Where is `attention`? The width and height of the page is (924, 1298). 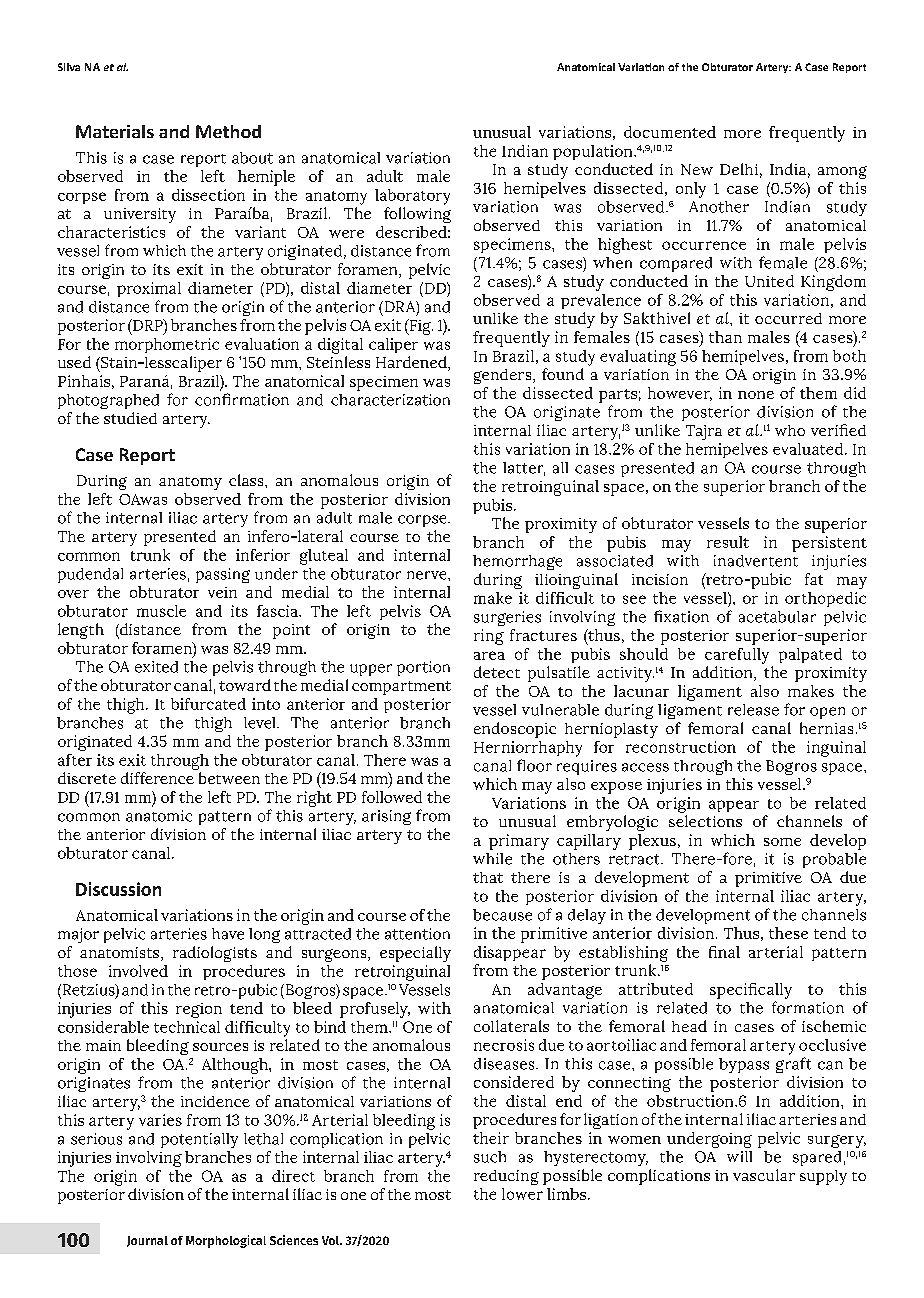 attention is located at coordinates (417, 934).
